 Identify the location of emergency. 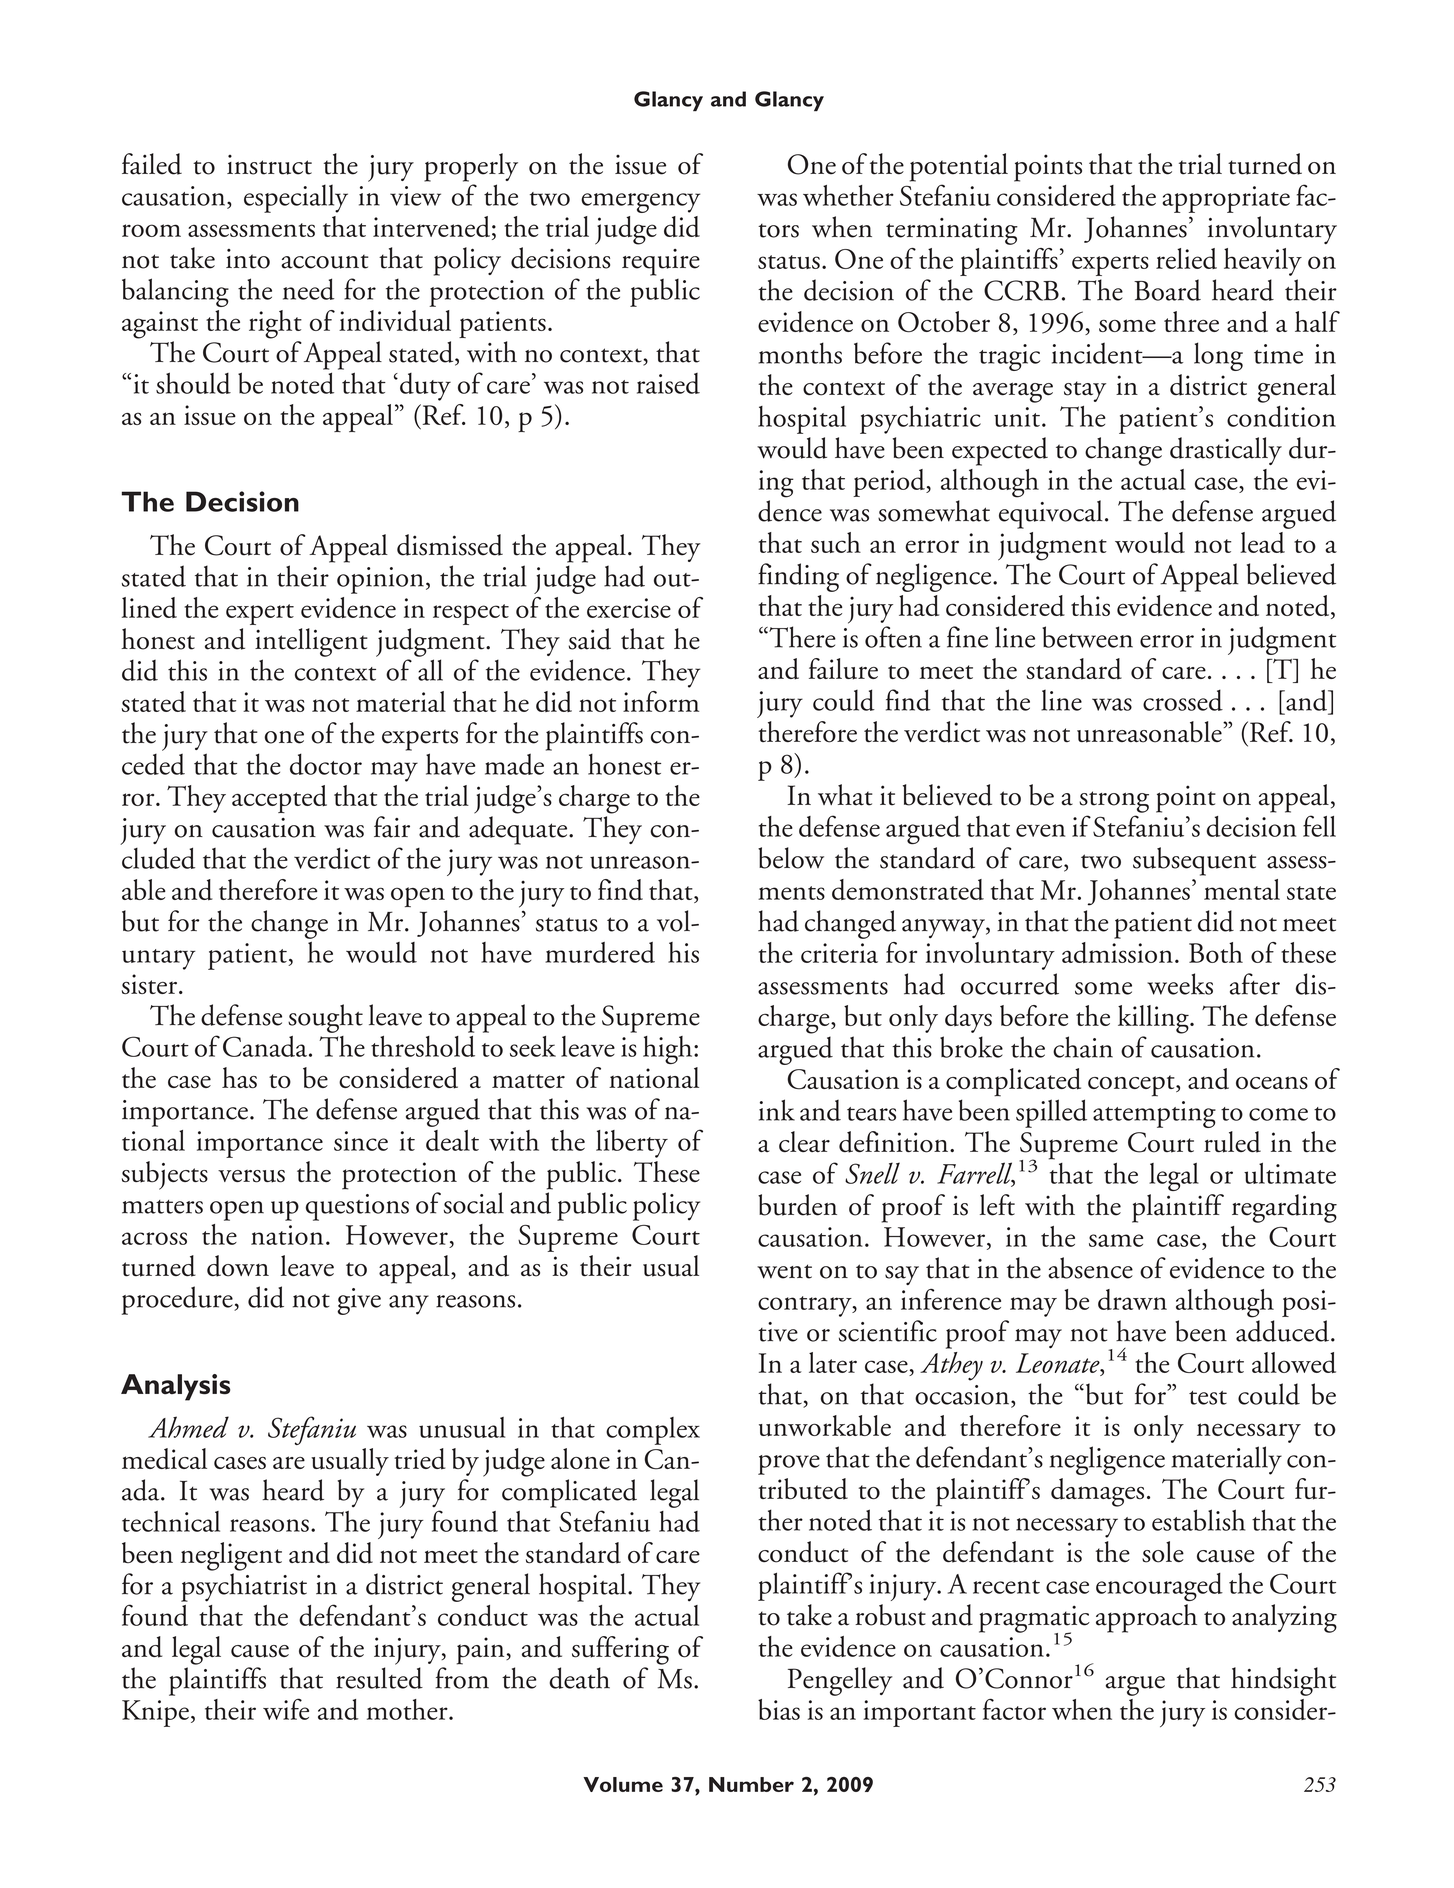
(640, 203).
